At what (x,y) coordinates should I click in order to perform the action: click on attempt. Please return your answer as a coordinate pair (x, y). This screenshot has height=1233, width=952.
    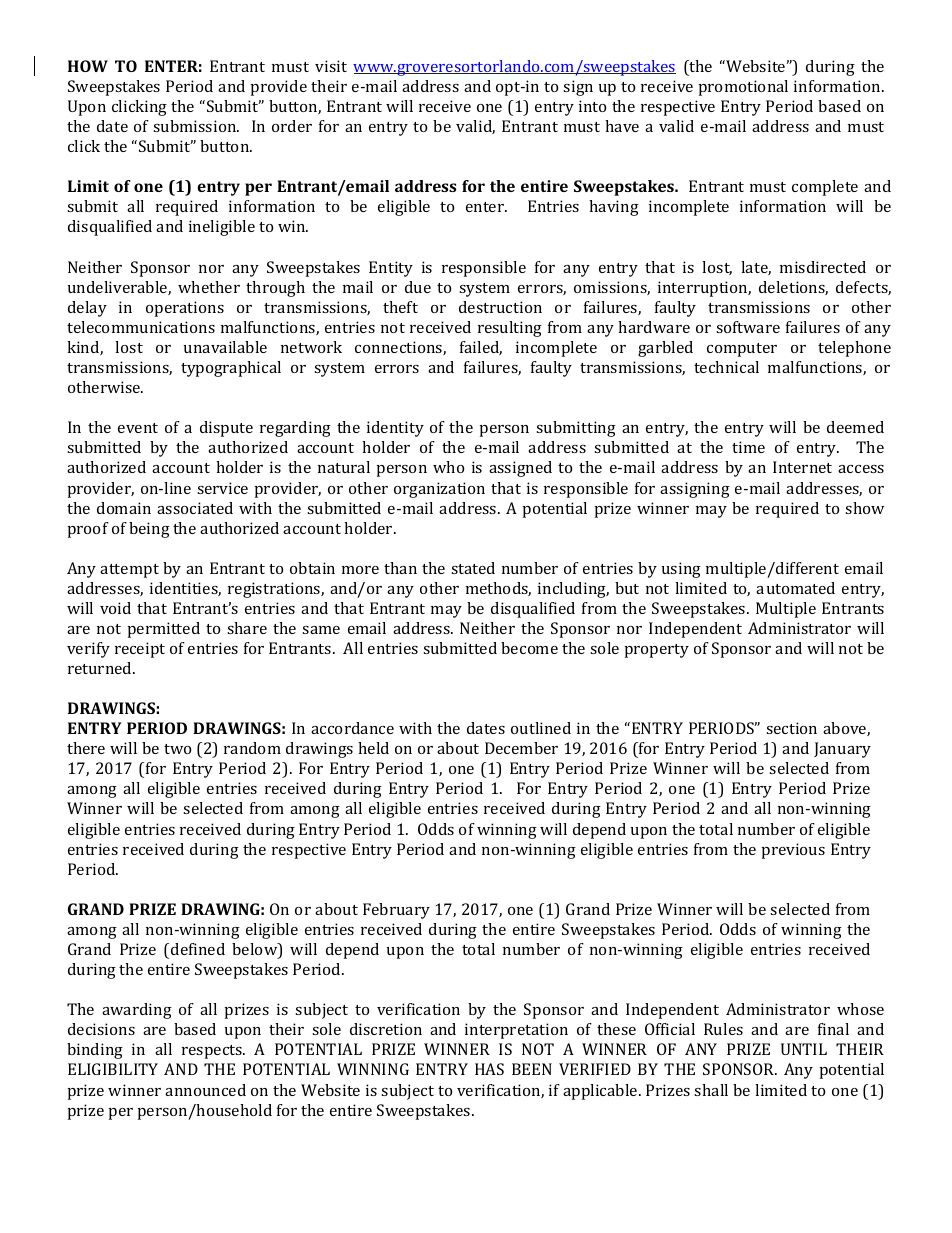
    Looking at the image, I should click on (129, 571).
